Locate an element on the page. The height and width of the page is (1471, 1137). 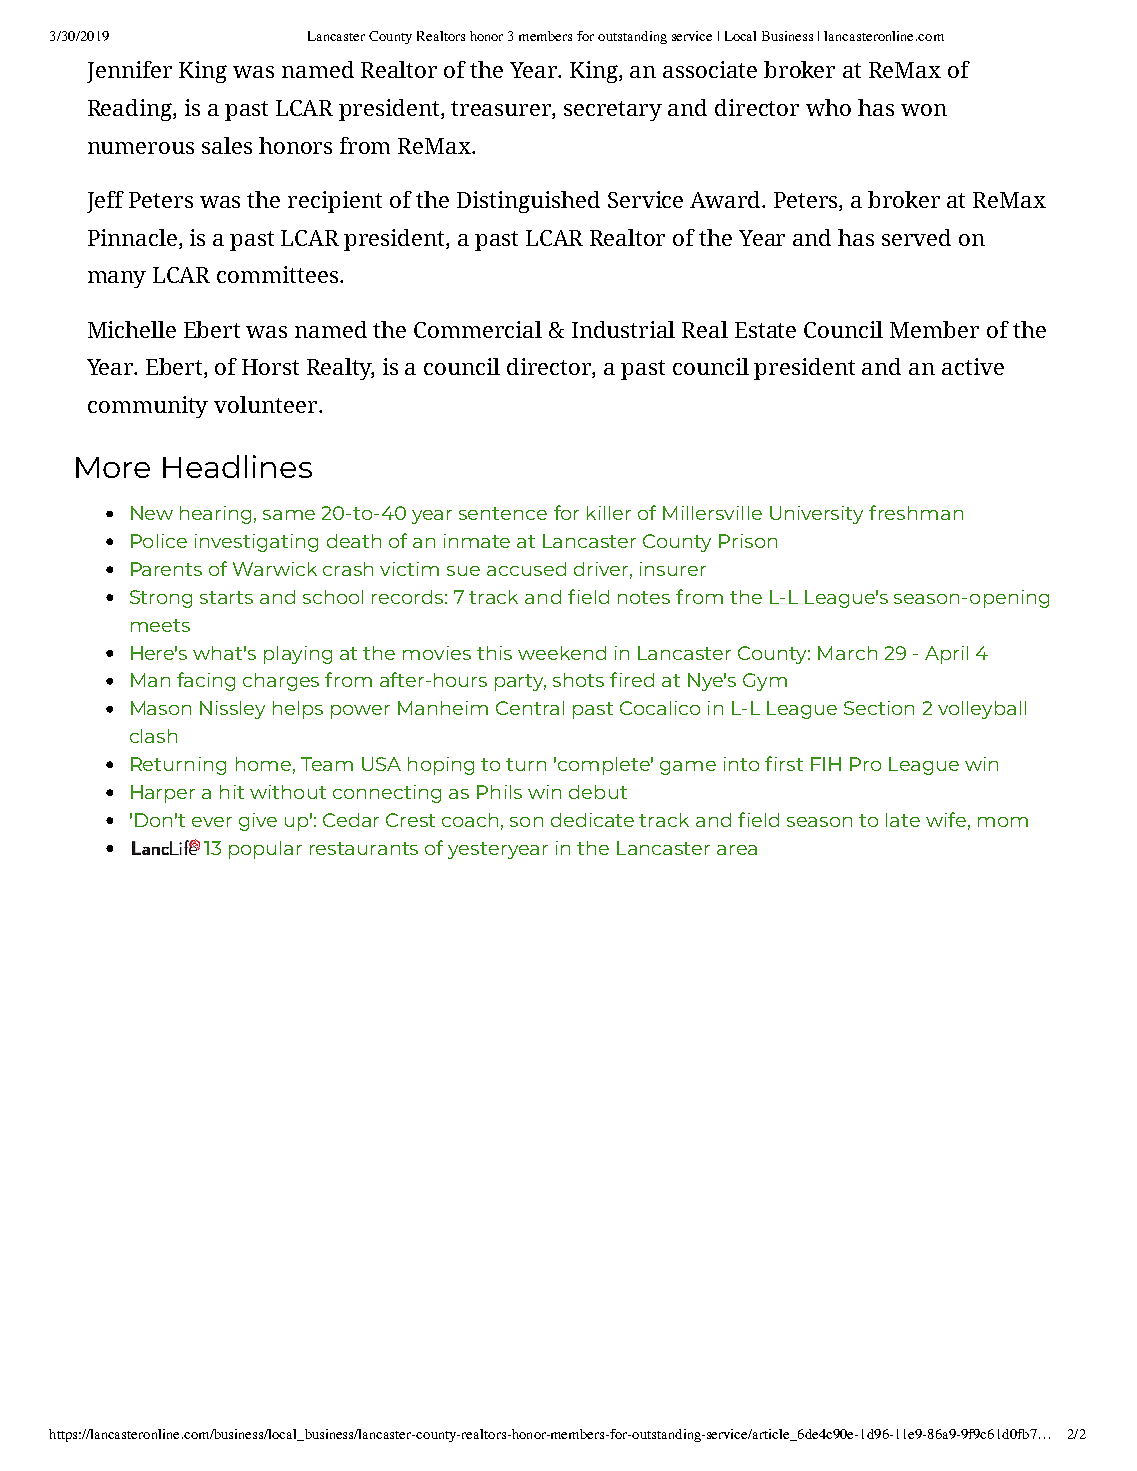
secretary is located at coordinates (613, 111).
